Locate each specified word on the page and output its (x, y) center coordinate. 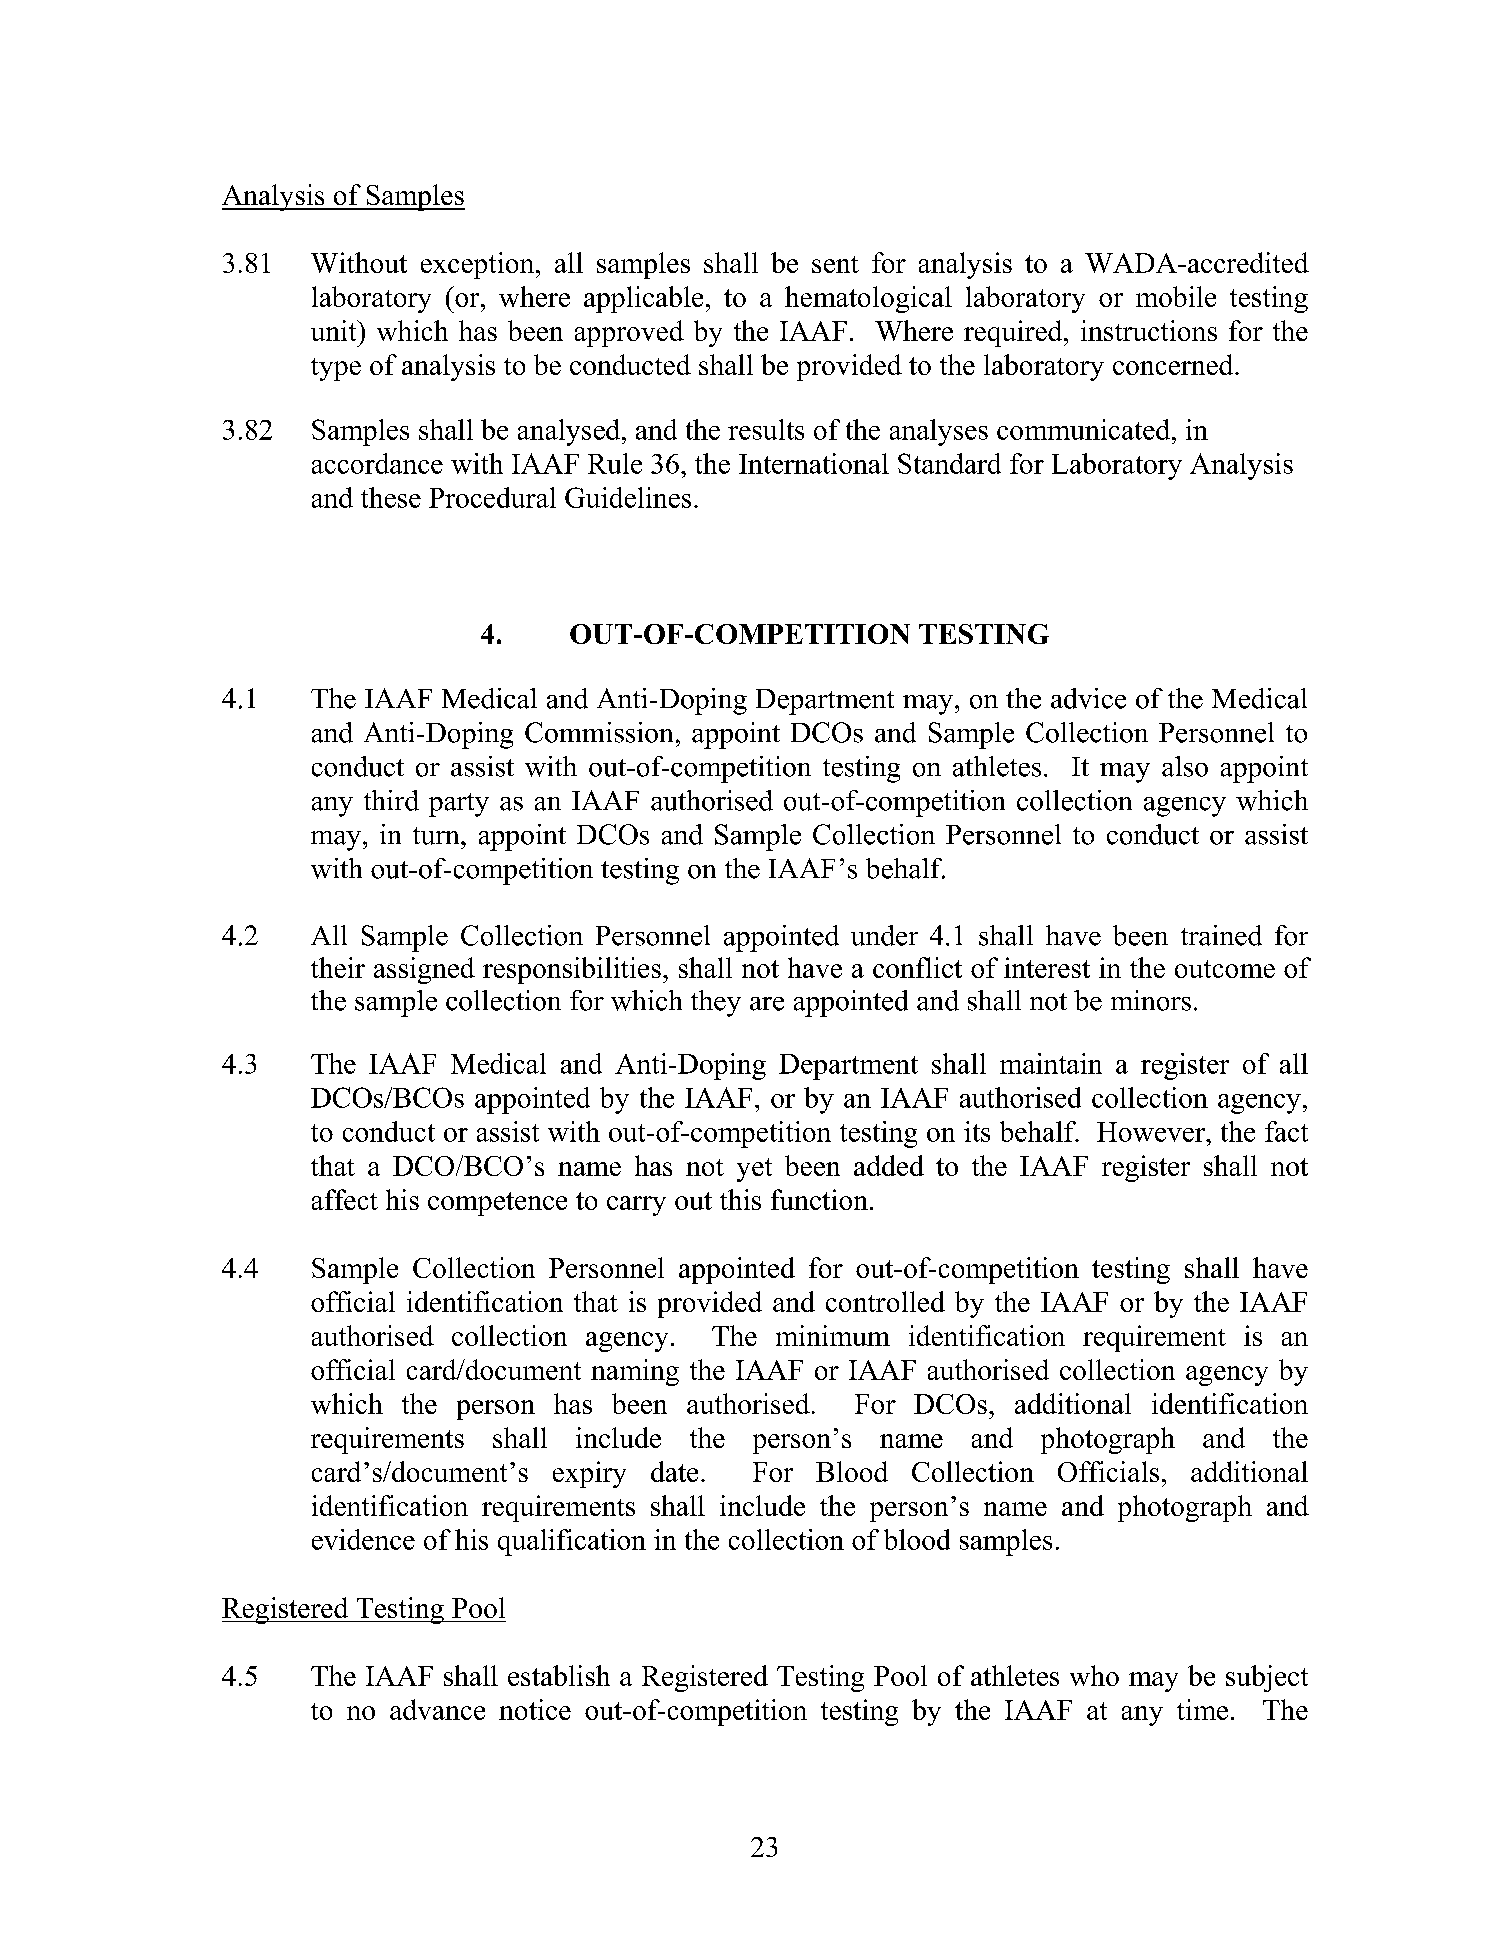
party (459, 805)
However (1152, 1132)
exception (479, 265)
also (1185, 766)
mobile (1176, 296)
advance (437, 1709)
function (819, 1199)
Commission (599, 732)
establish (559, 1675)
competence (497, 1204)
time (1202, 1709)
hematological (868, 299)
